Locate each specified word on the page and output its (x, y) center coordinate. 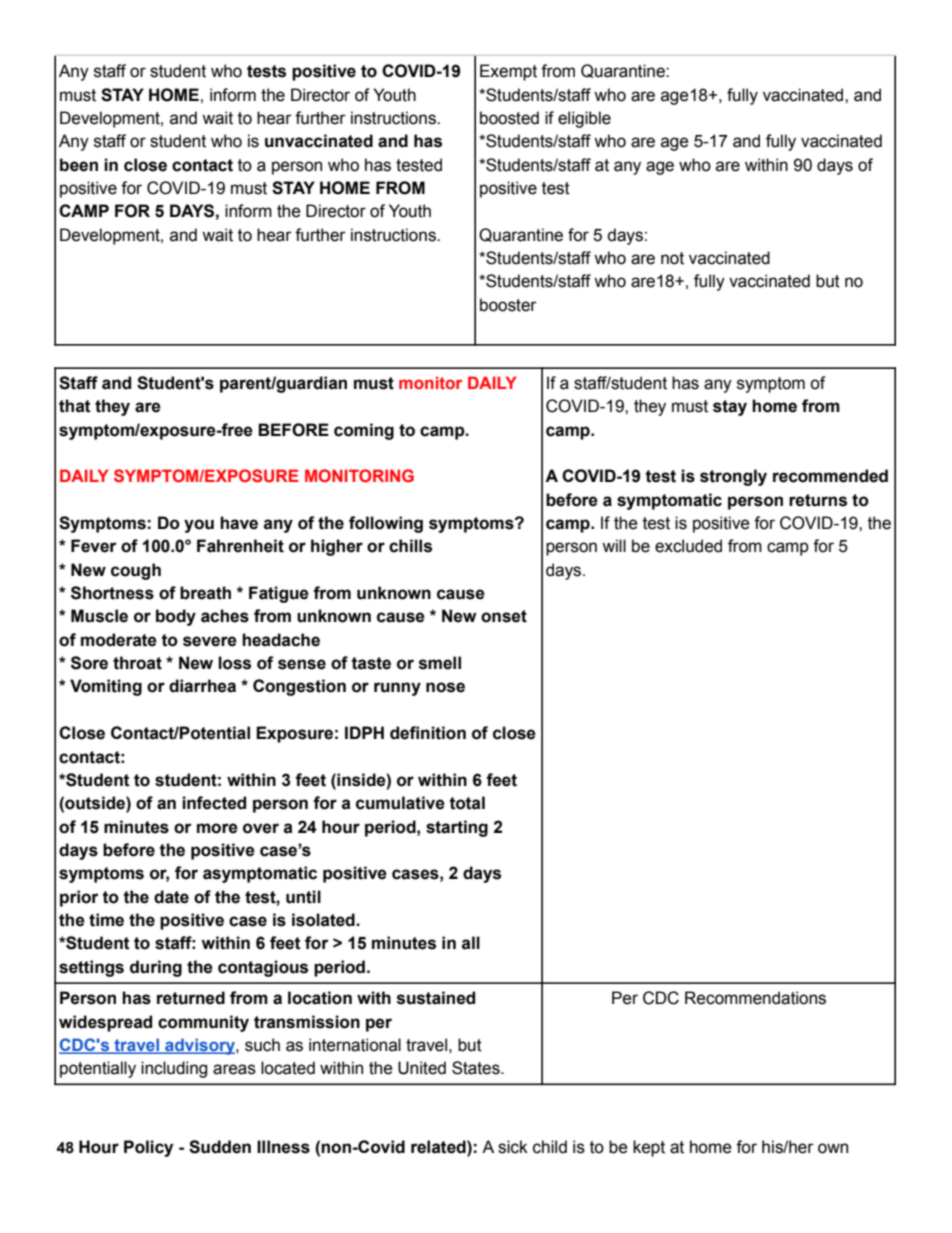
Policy (148, 1148)
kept (649, 1148)
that (75, 406)
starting (457, 828)
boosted (509, 118)
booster (508, 305)
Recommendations (755, 998)
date (171, 897)
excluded (688, 546)
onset (504, 616)
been (79, 165)
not (672, 258)
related (439, 1147)
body (176, 617)
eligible (584, 119)
